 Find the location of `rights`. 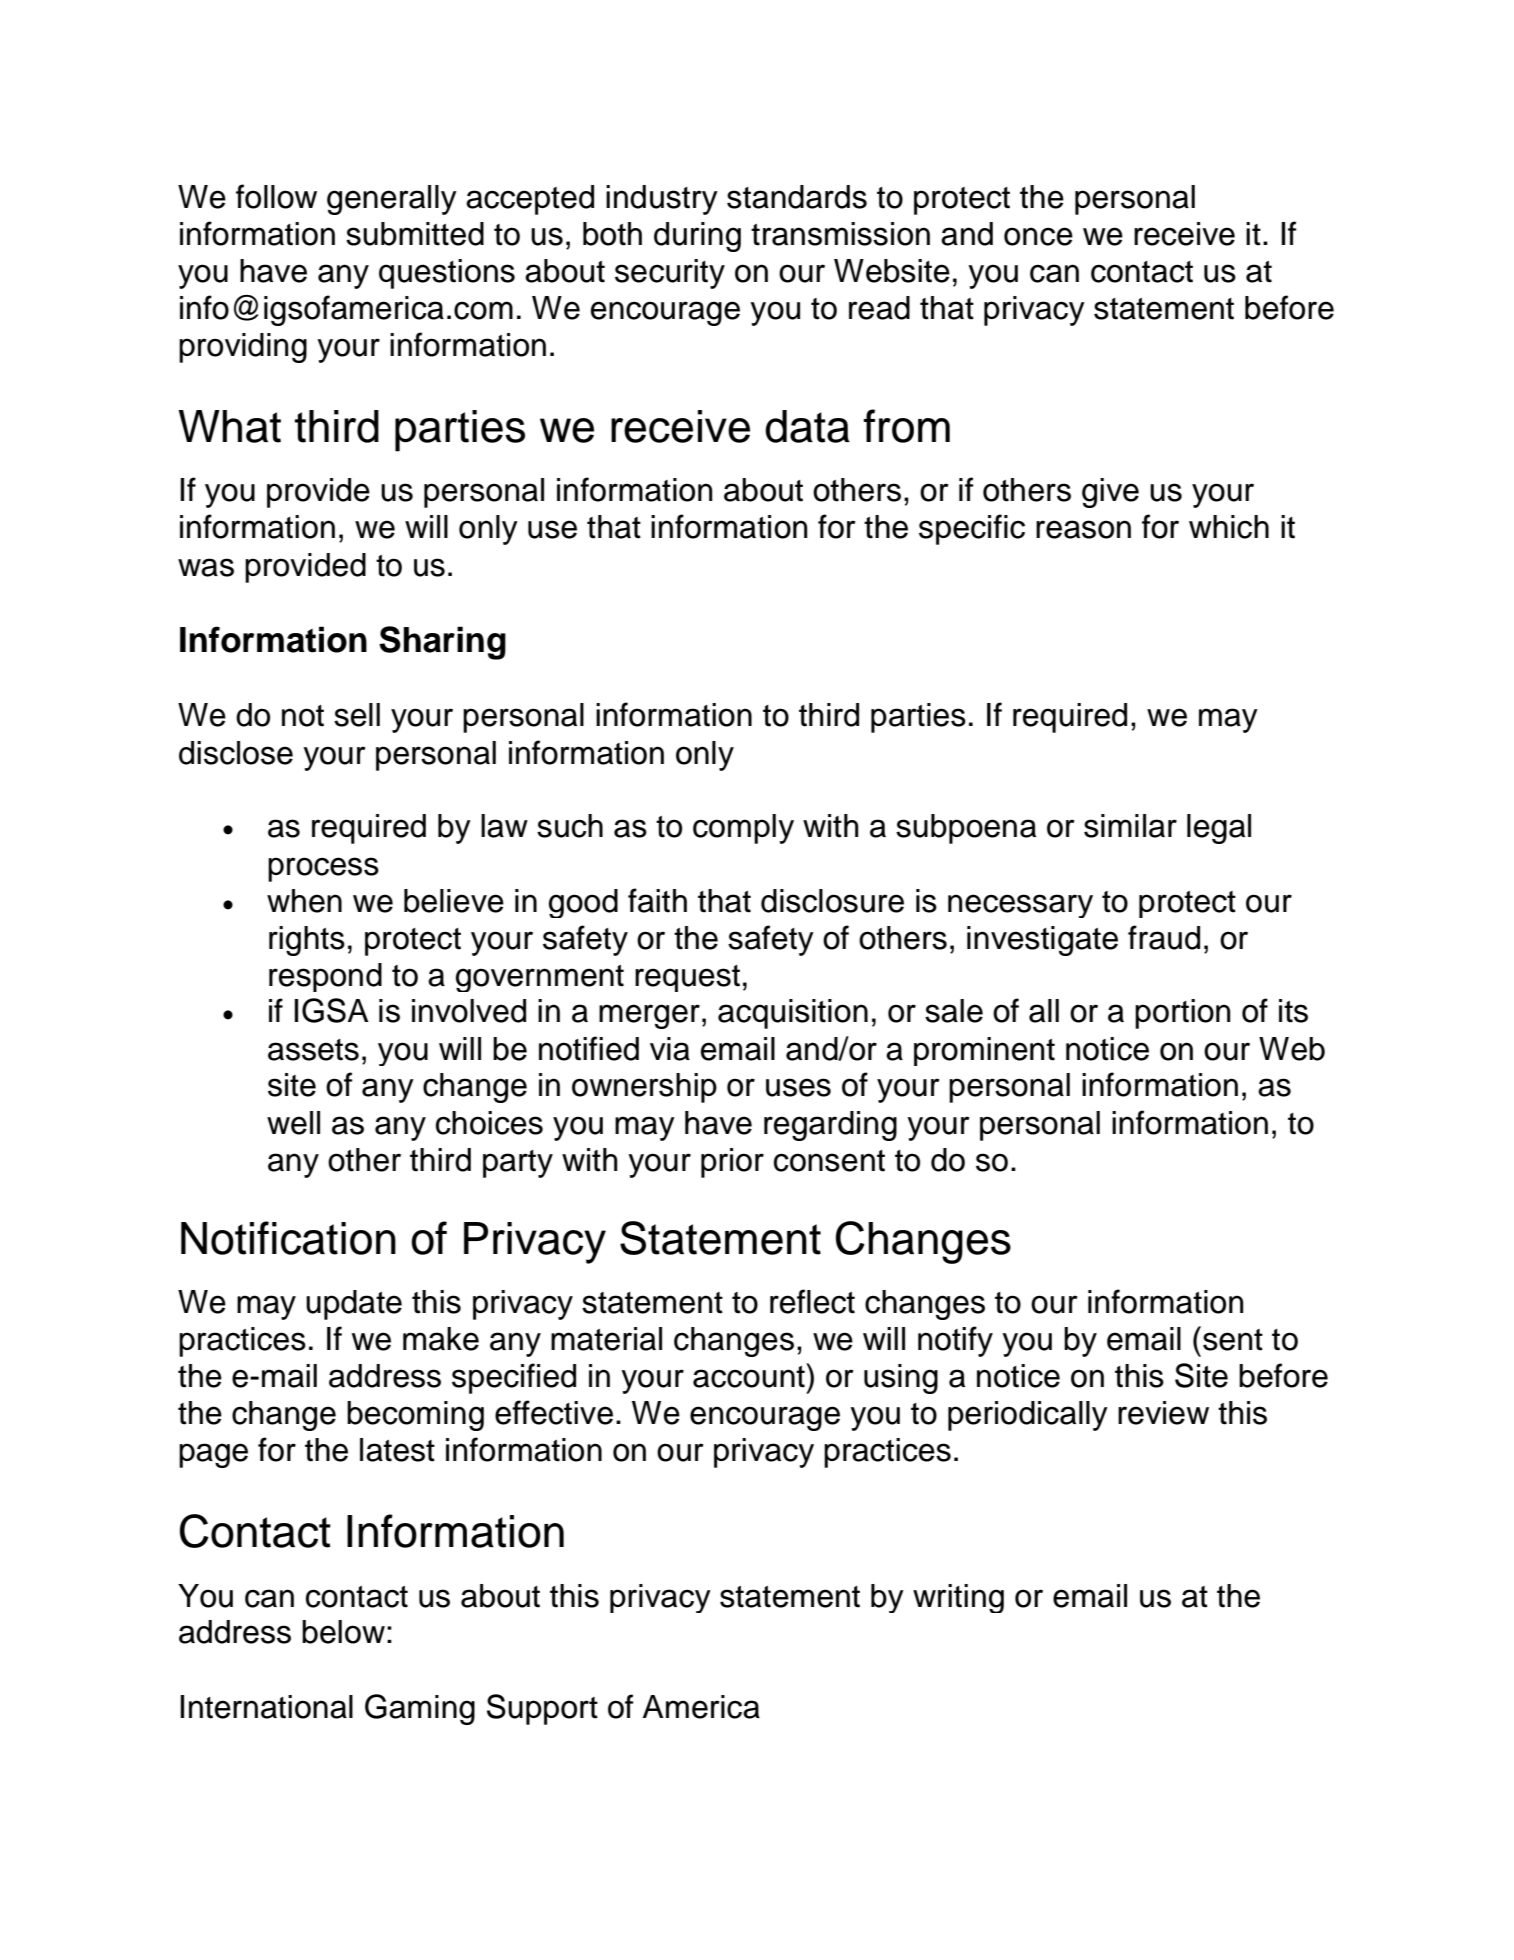

rights is located at coordinates (307, 941).
